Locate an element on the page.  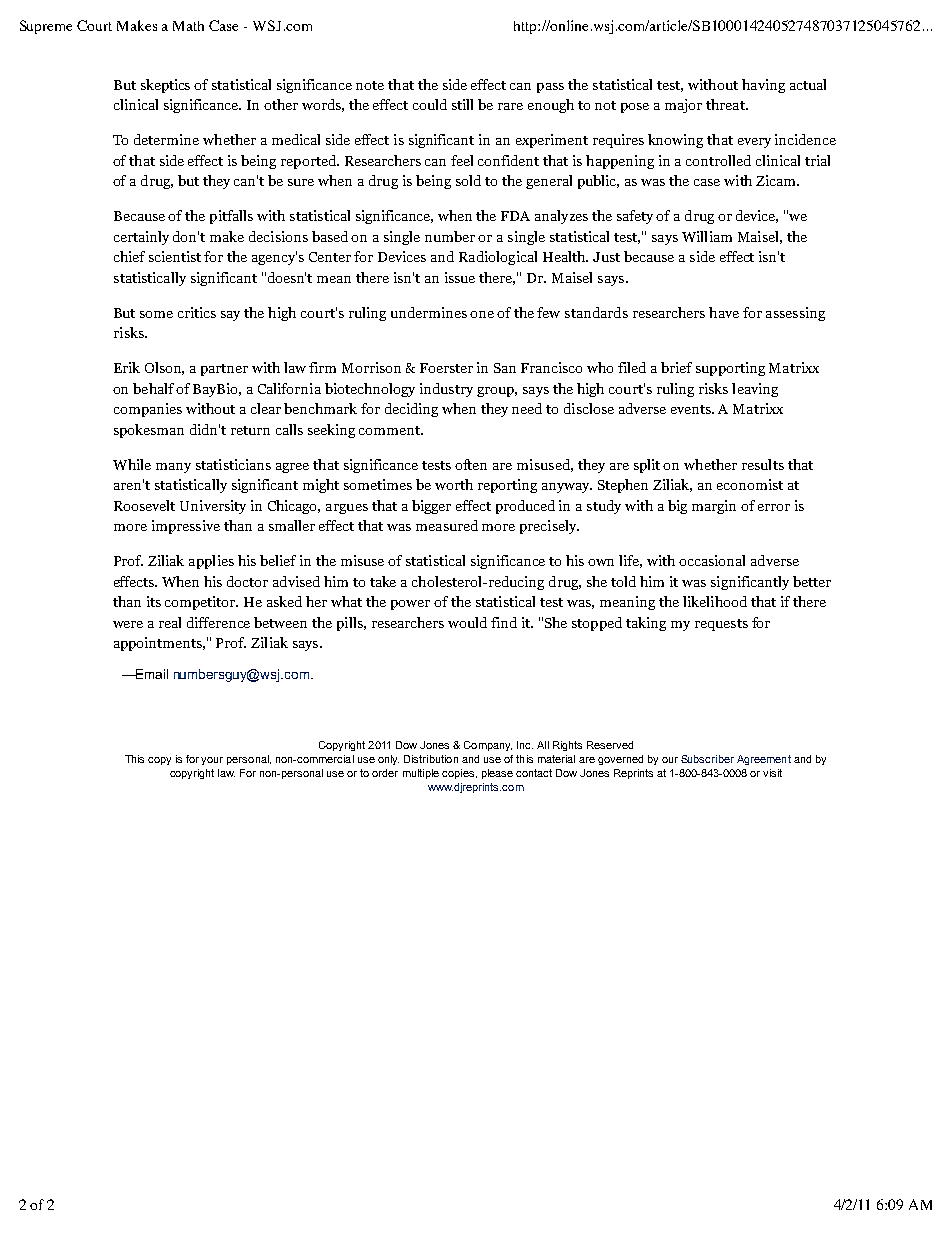
your is located at coordinates (212, 761).
